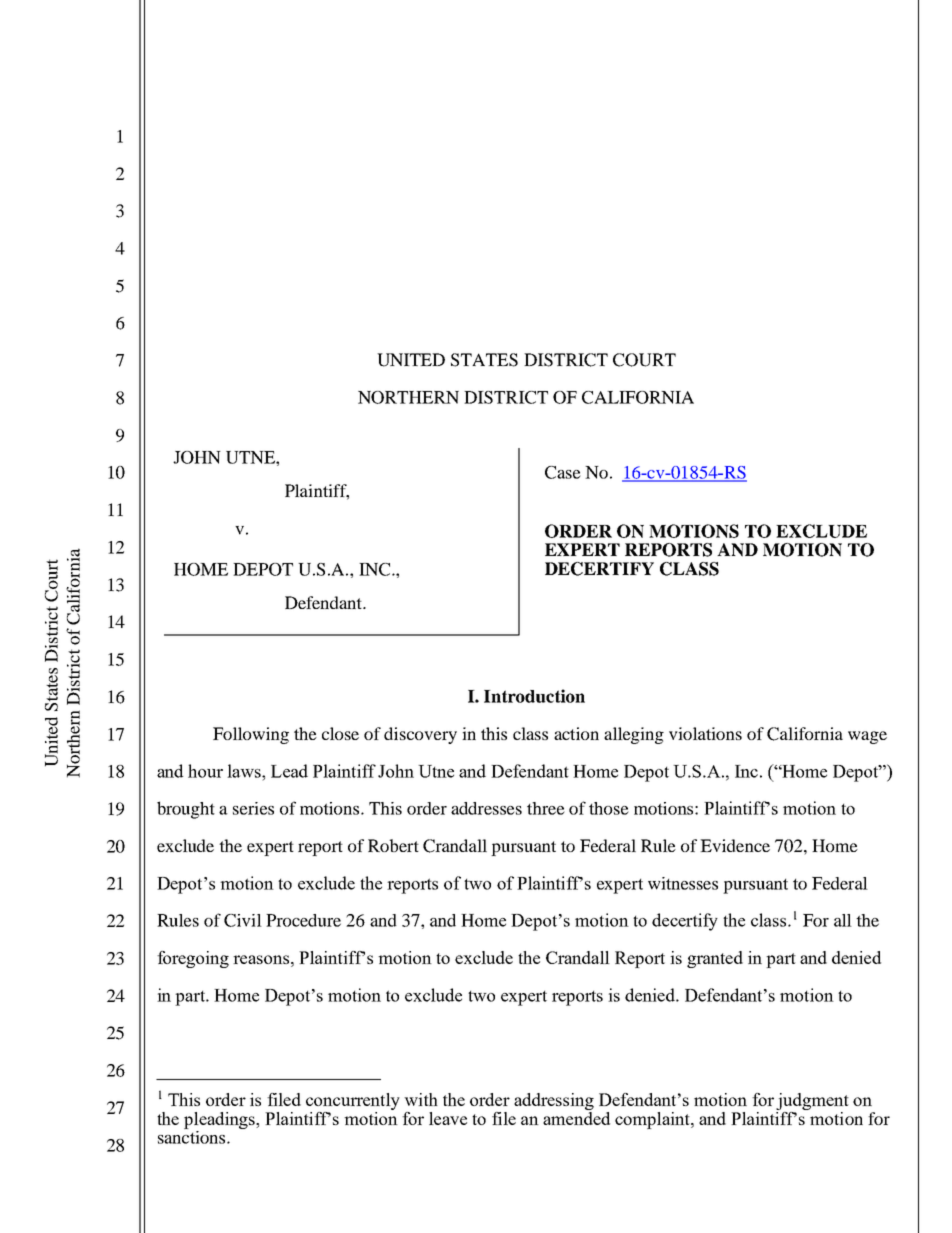  I want to click on sanctions, so click(193, 1136).
